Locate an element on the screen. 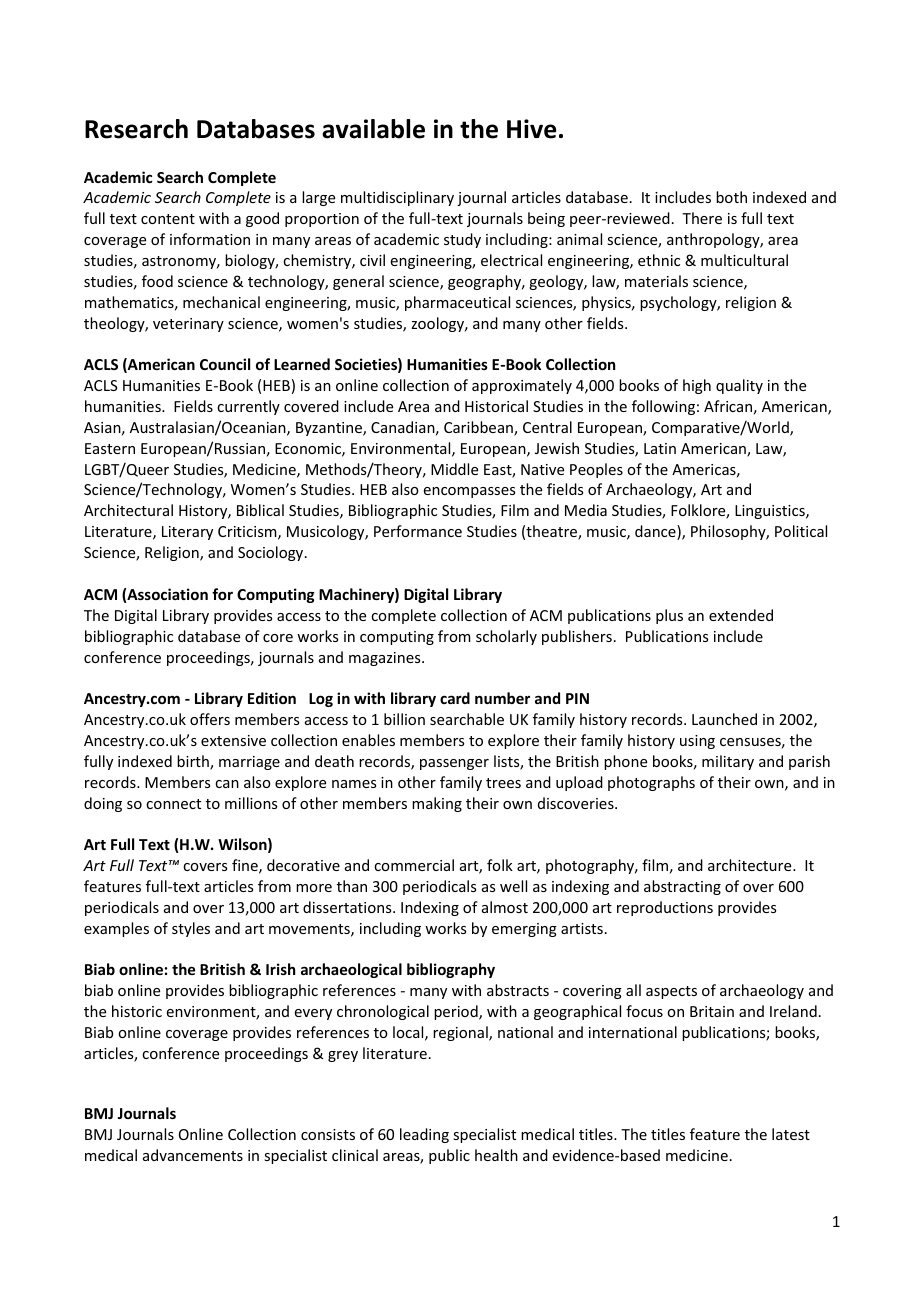 The image size is (924, 1308). latest is located at coordinates (791, 1134).
